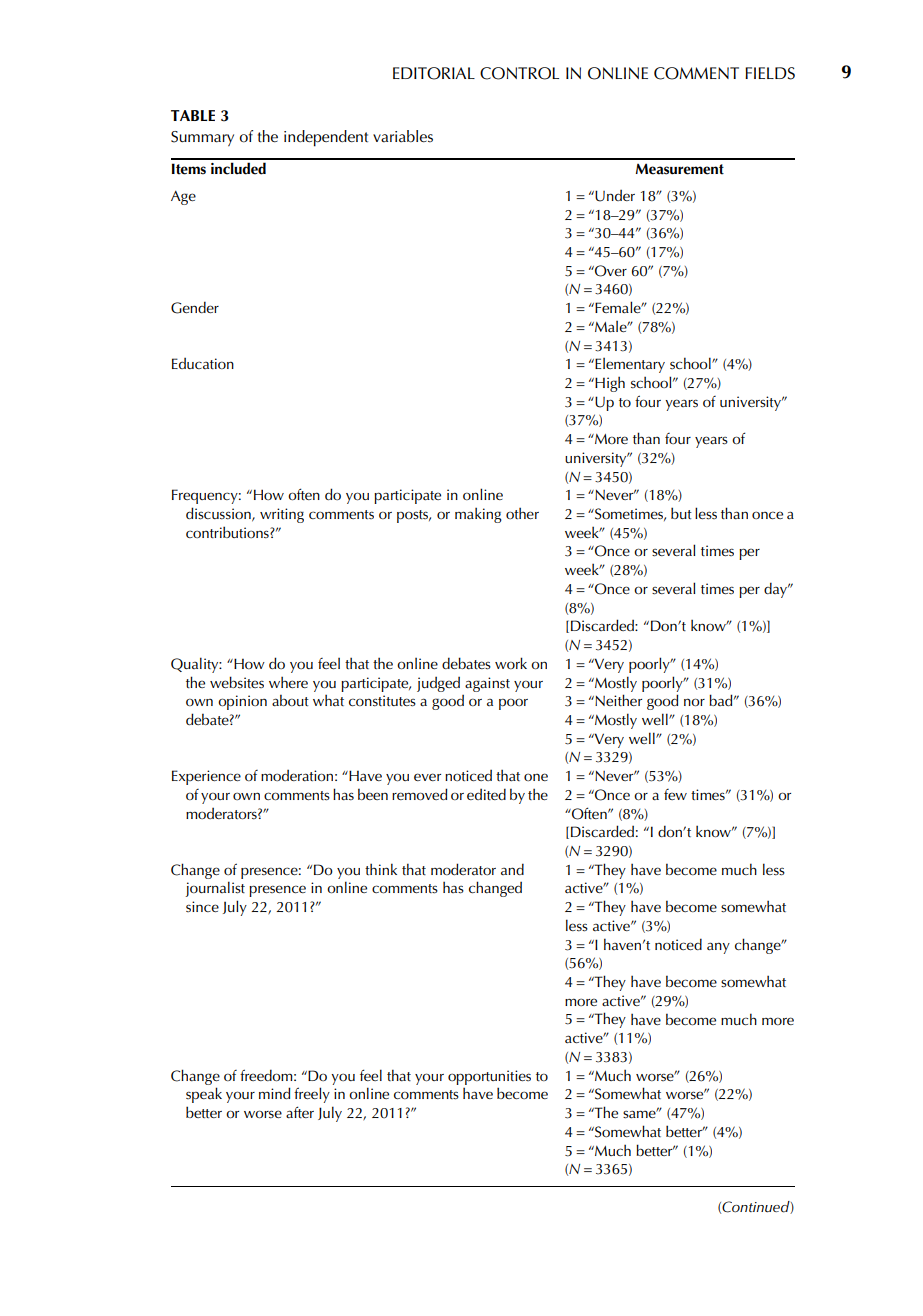  Describe the element at coordinates (629, 365) in the image. I see `Elementary` at that location.
